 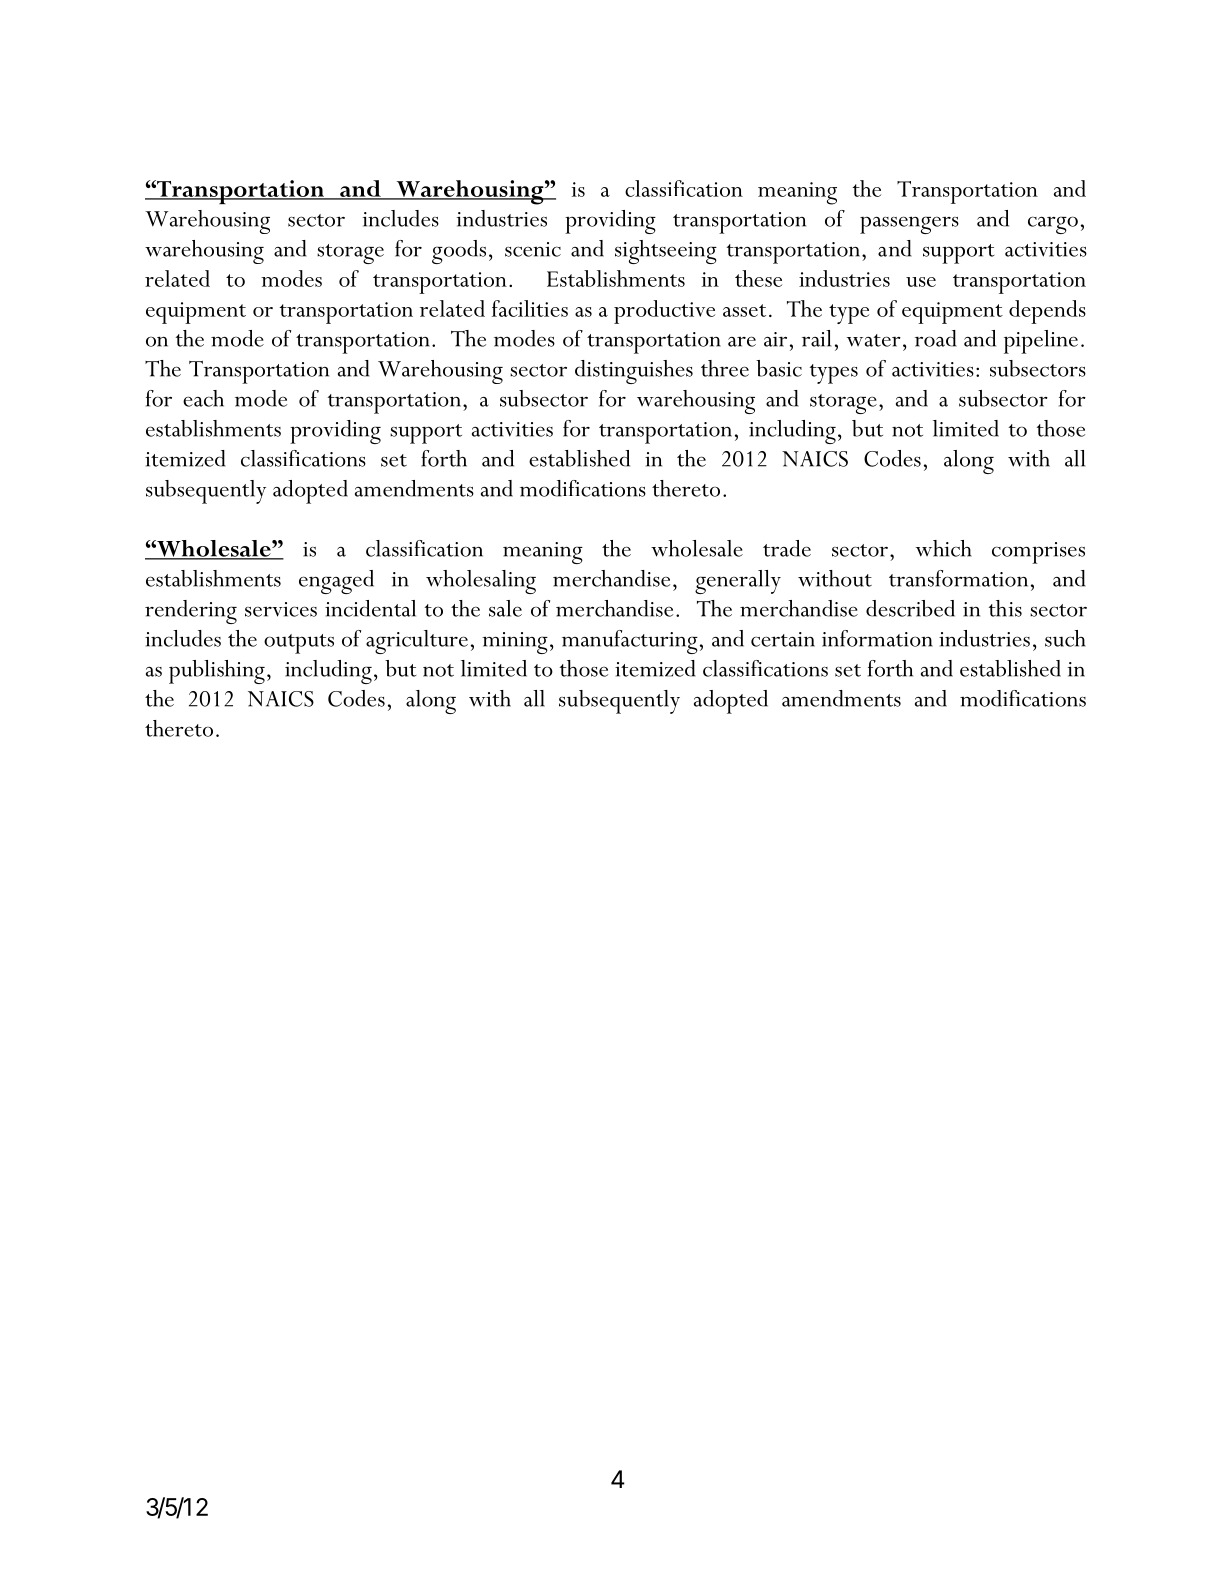 I want to click on engaged, so click(x=336, y=582).
